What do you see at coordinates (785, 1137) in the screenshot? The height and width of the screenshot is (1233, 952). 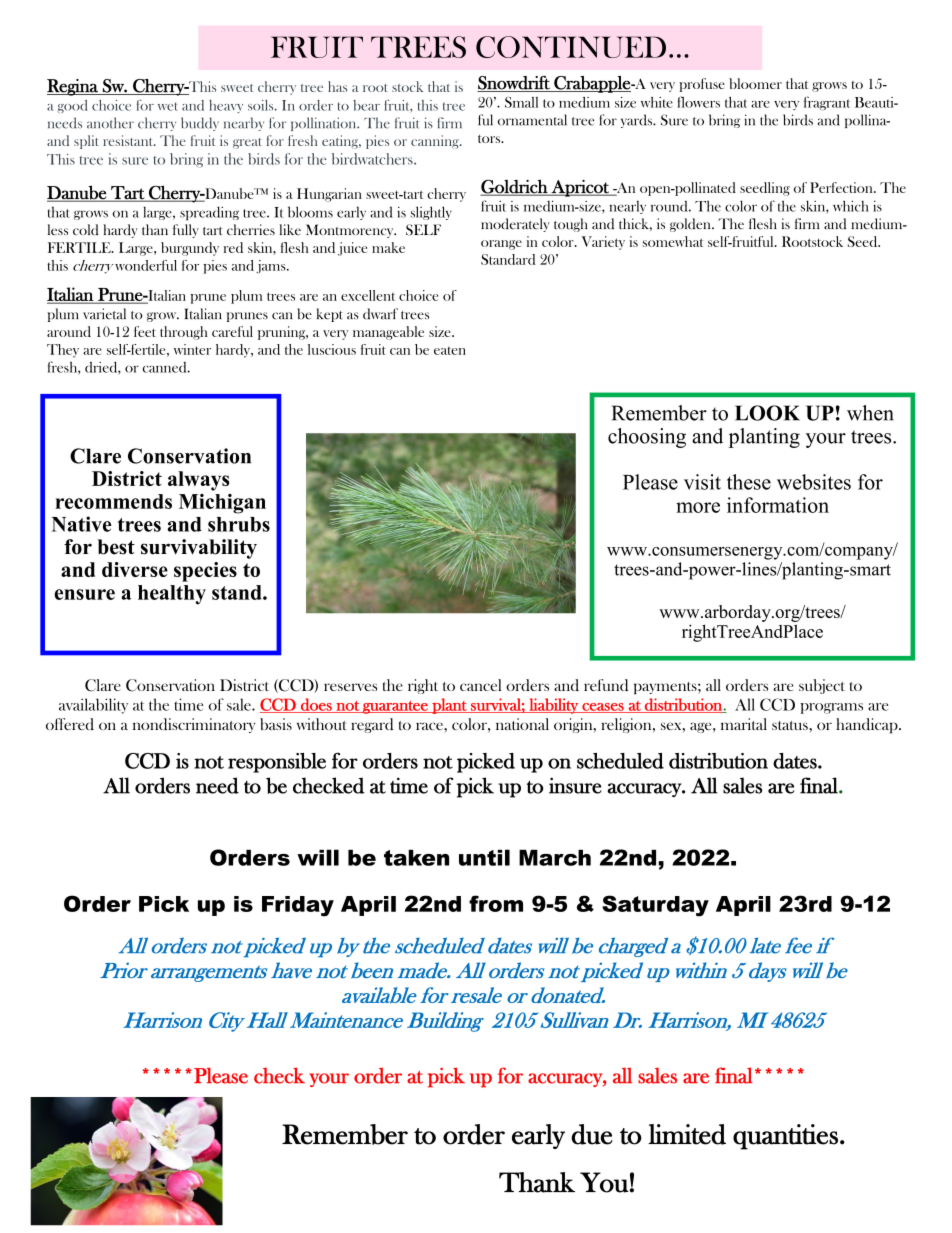 I see `quantities` at bounding box center [785, 1137].
